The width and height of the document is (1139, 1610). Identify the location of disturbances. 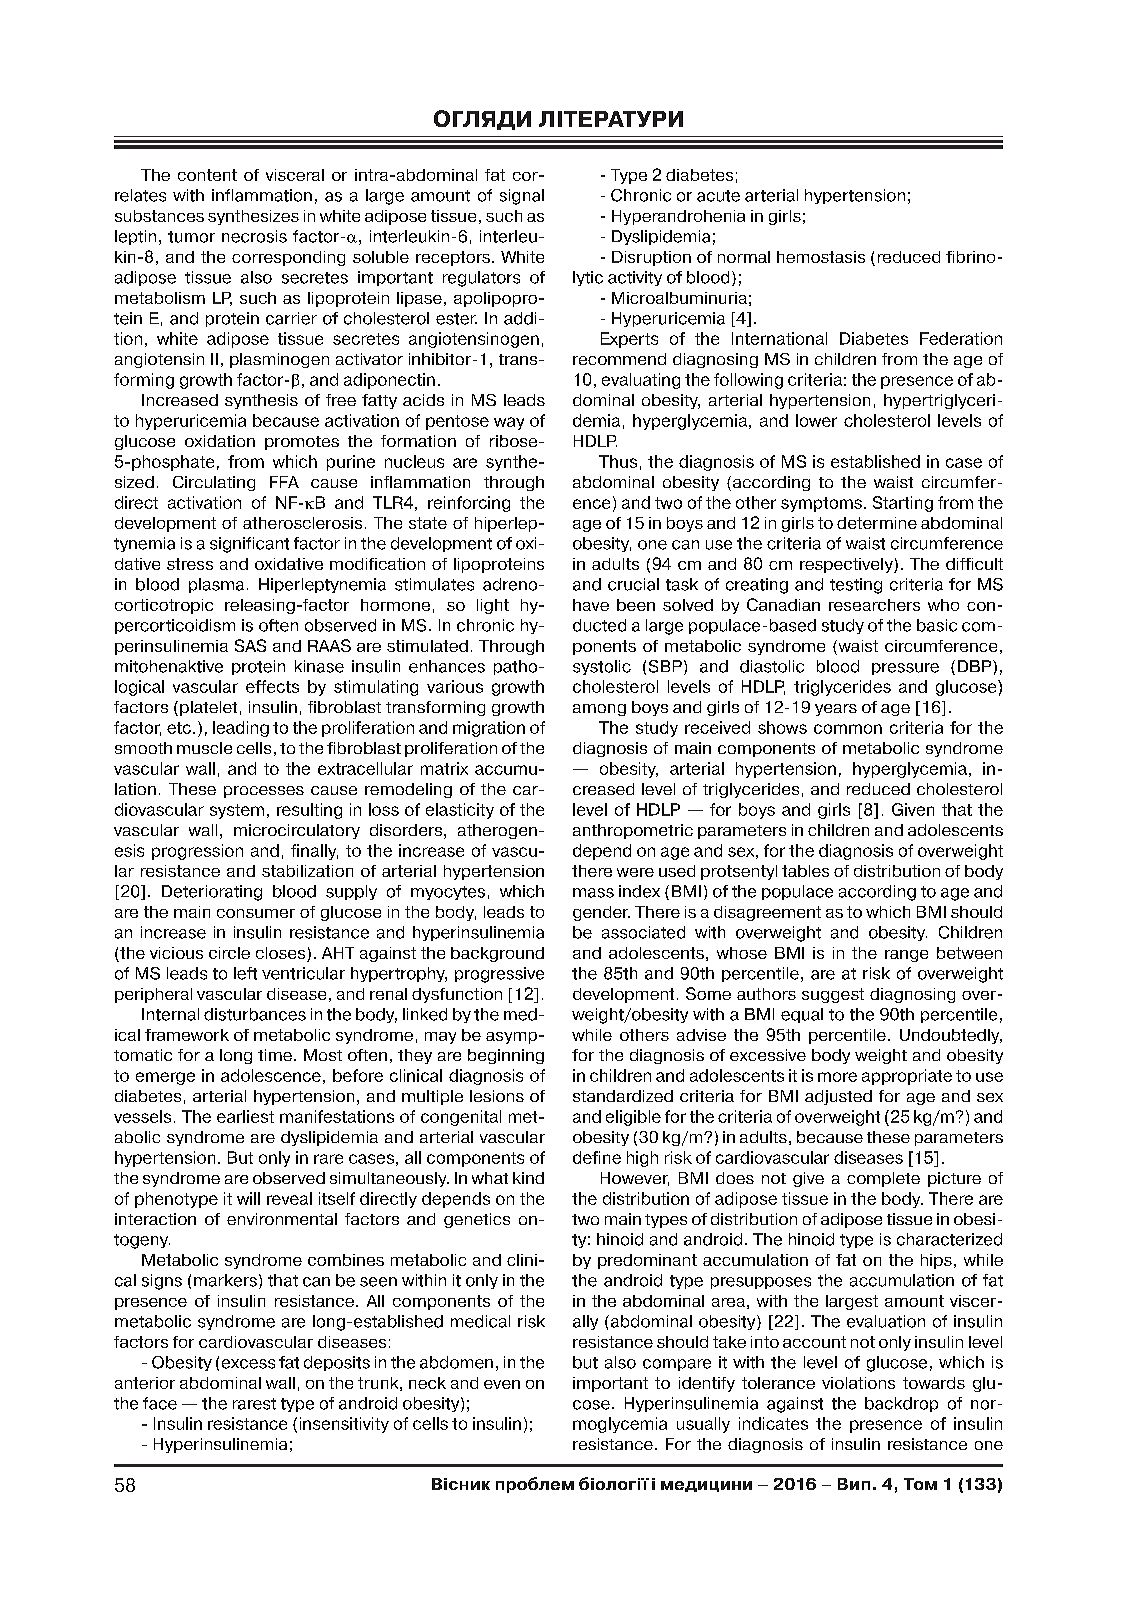
(255, 1014).
